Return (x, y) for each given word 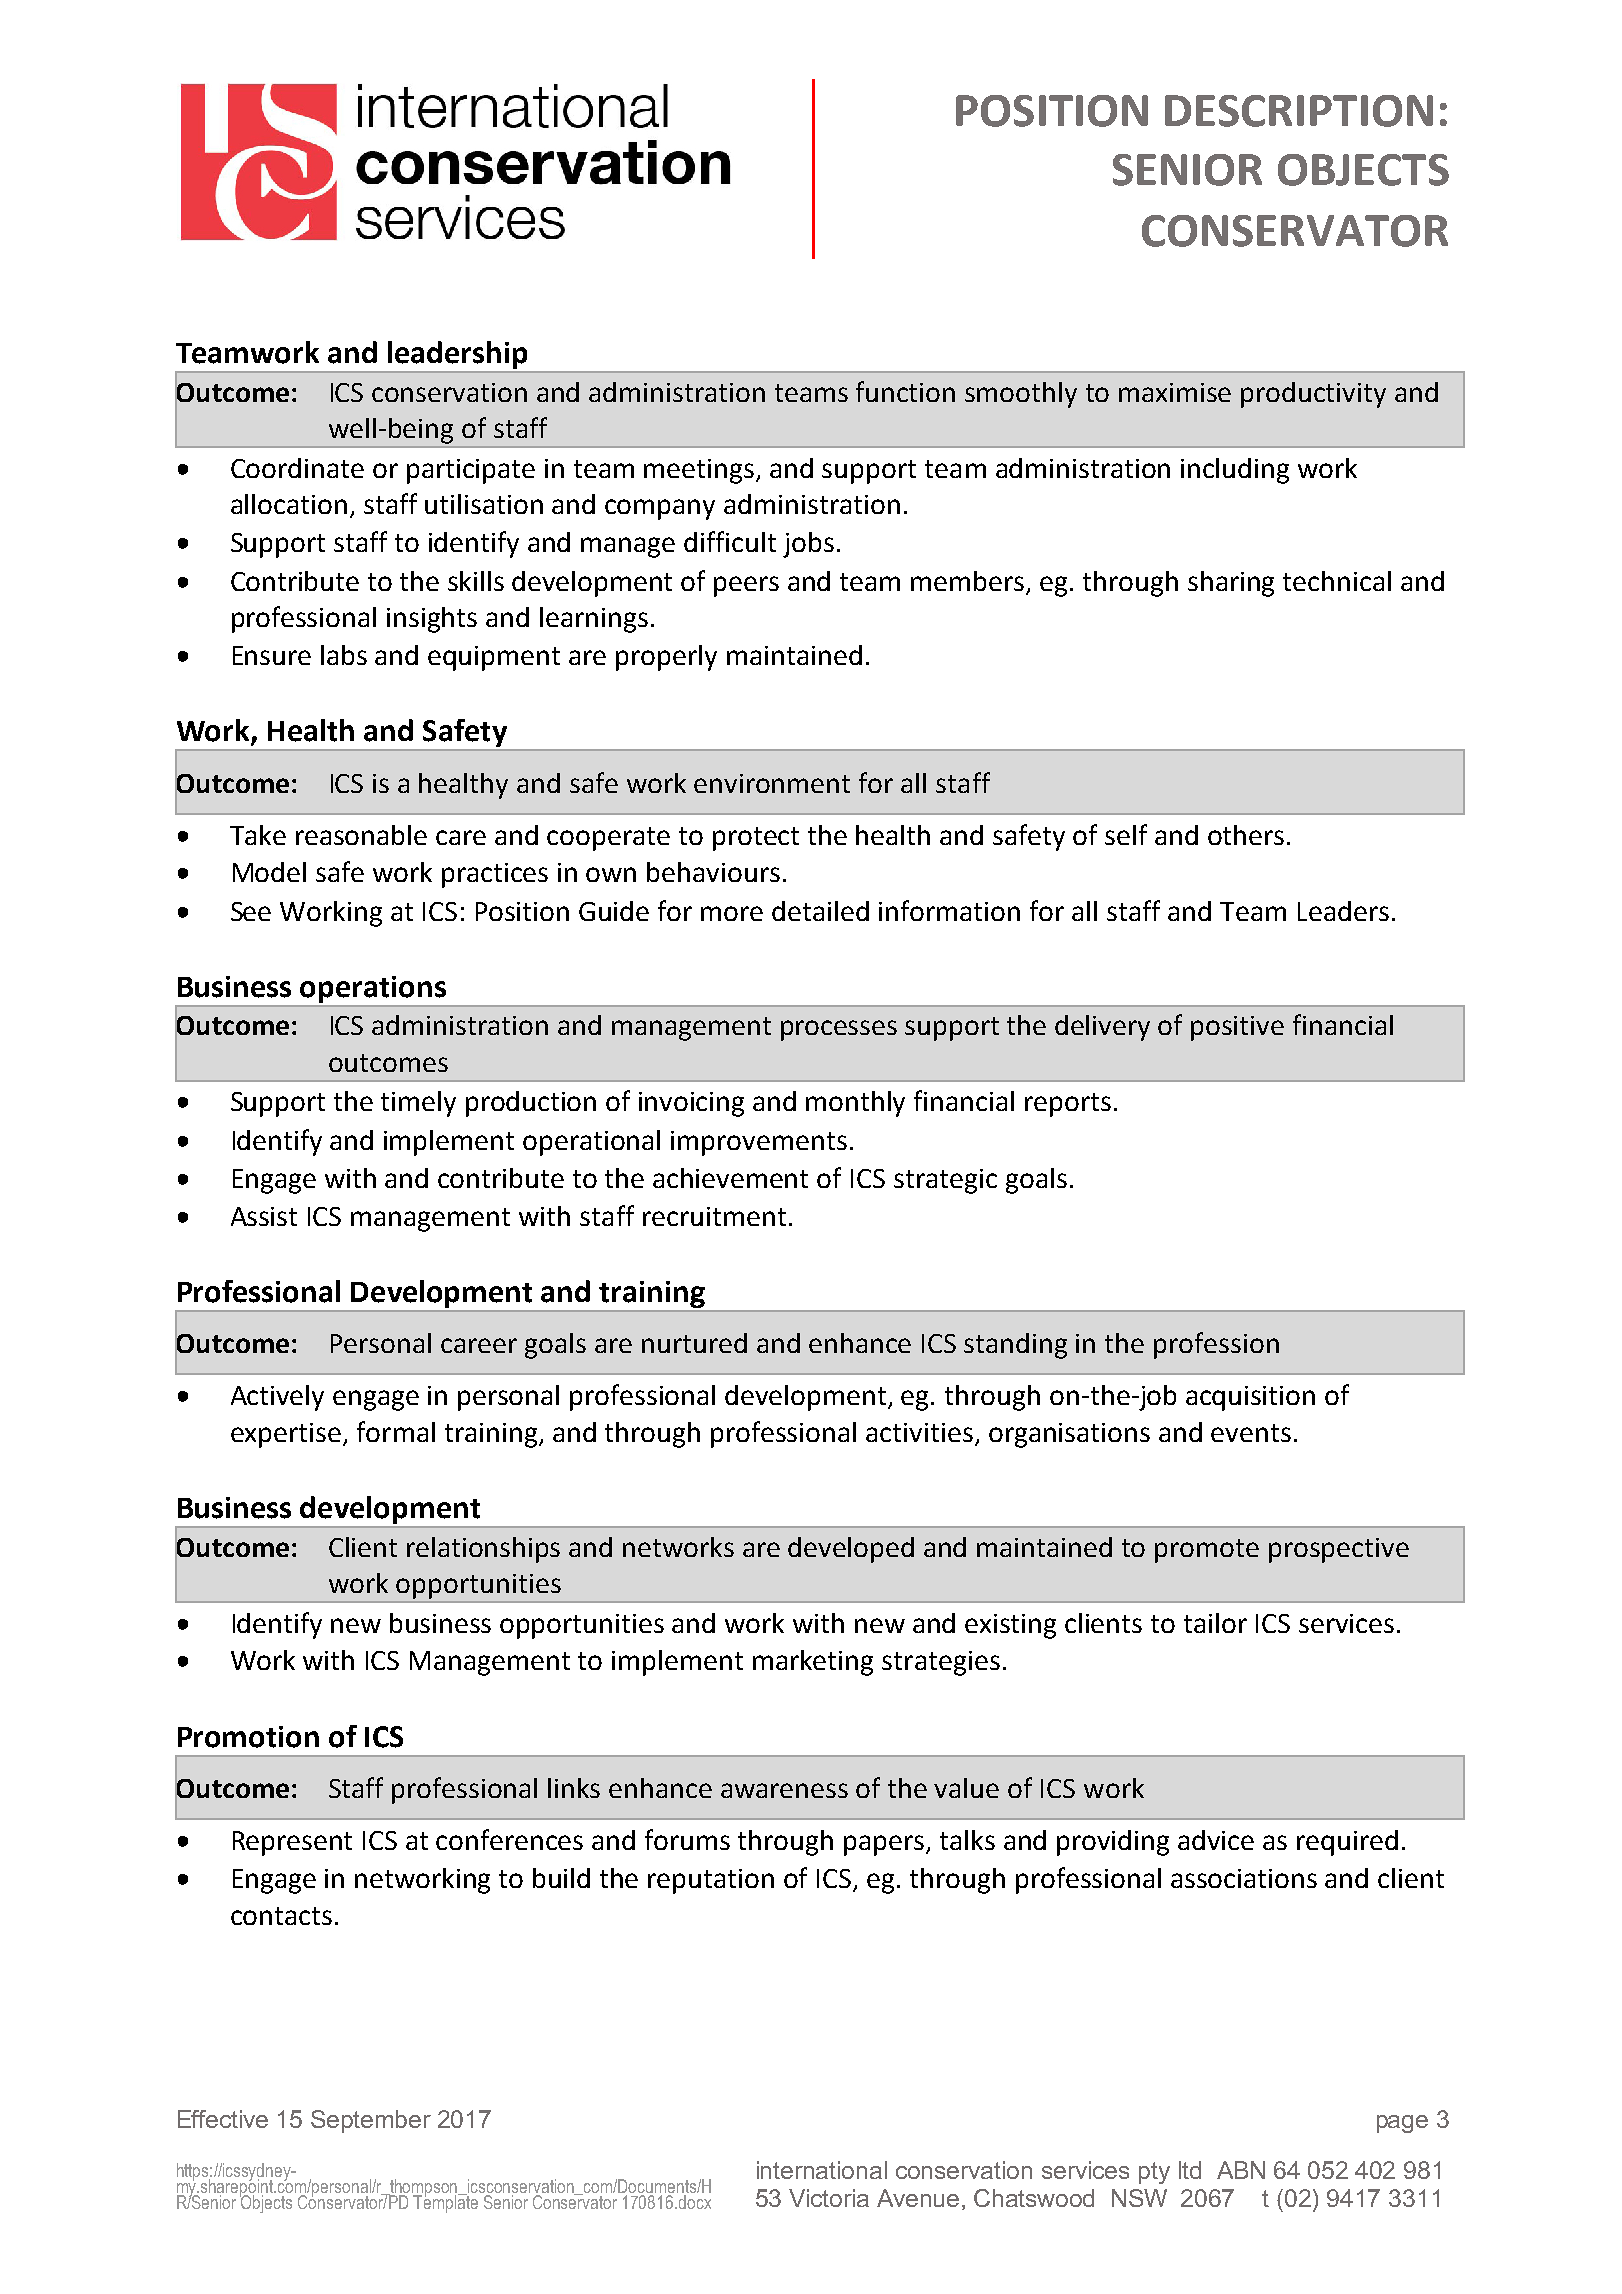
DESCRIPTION (1299, 111)
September (371, 2121)
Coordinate (297, 468)
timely (418, 1104)
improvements (759, 1143)
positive (1237, 1028)
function (905, 391)
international (822, 2170)
